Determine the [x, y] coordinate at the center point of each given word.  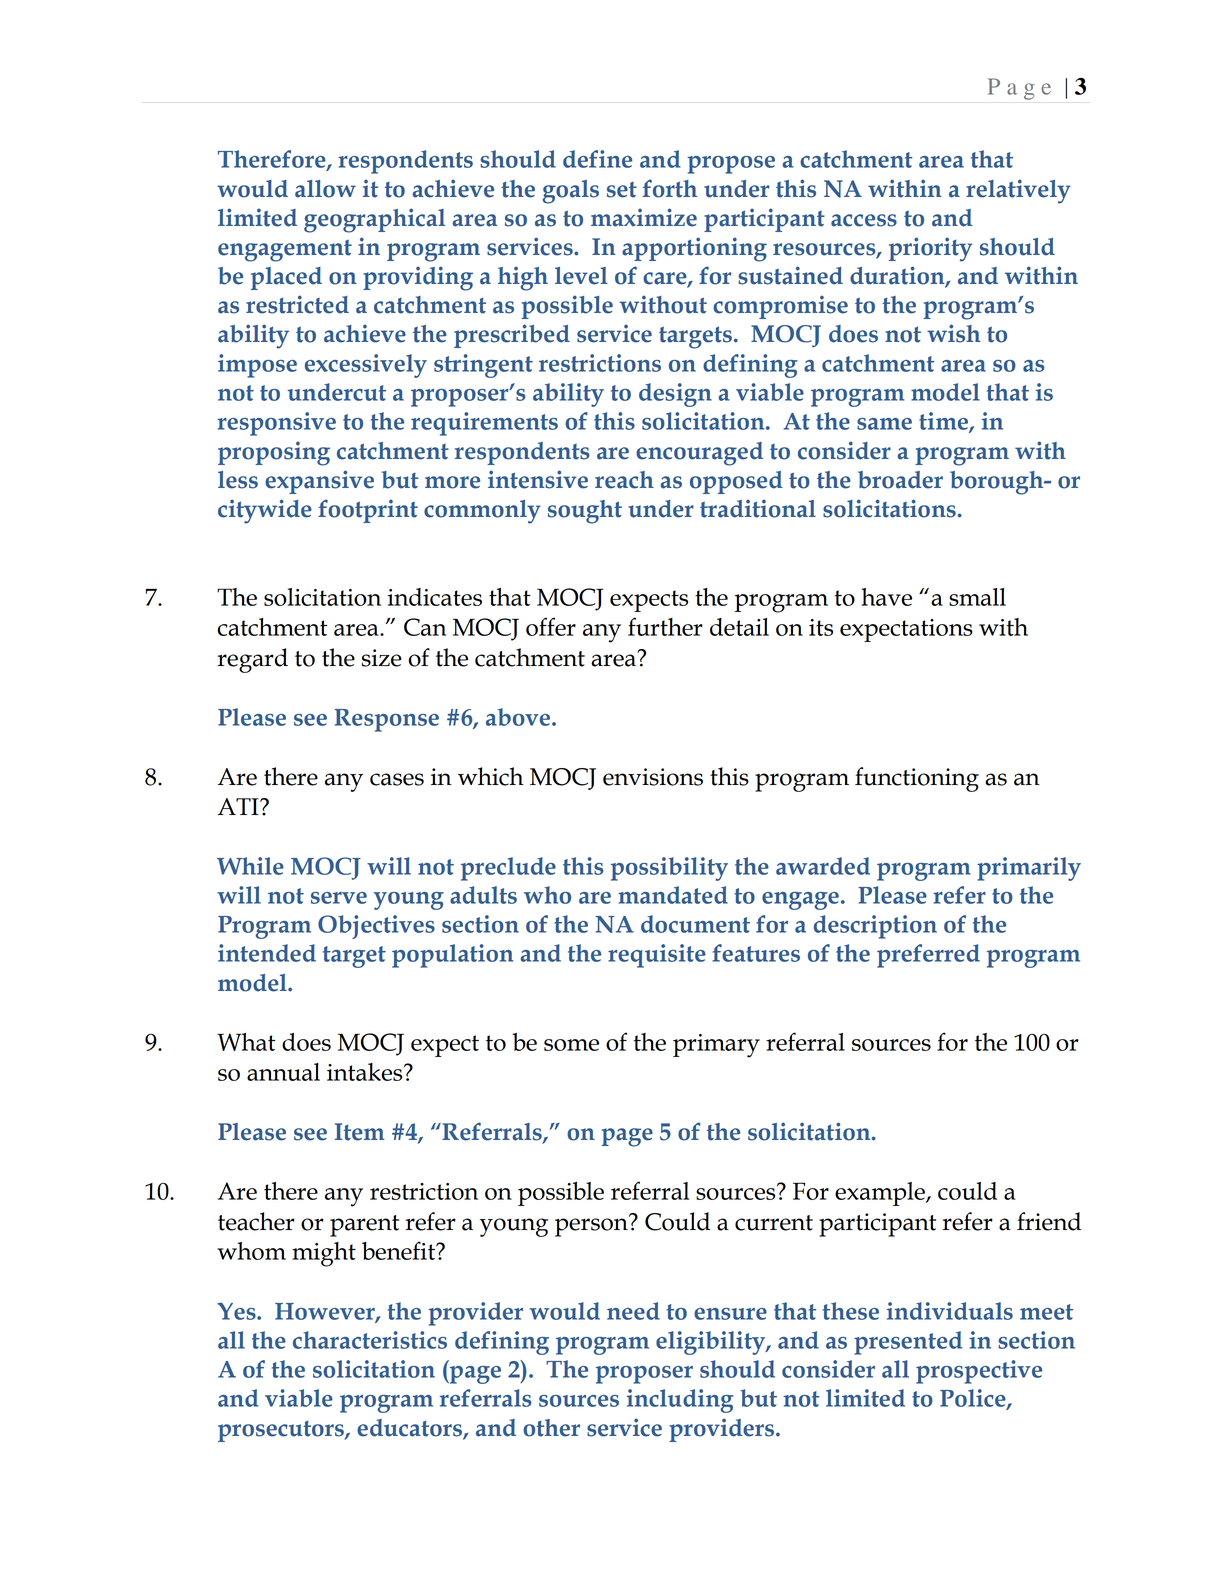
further [665, 626]
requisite [657, 956]
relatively [1018, 191]
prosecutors [282, 1431]
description [875, 927]
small [977, 597]
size [382, 658]
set [622, 190]
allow [325, 189]
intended [267, 953]
